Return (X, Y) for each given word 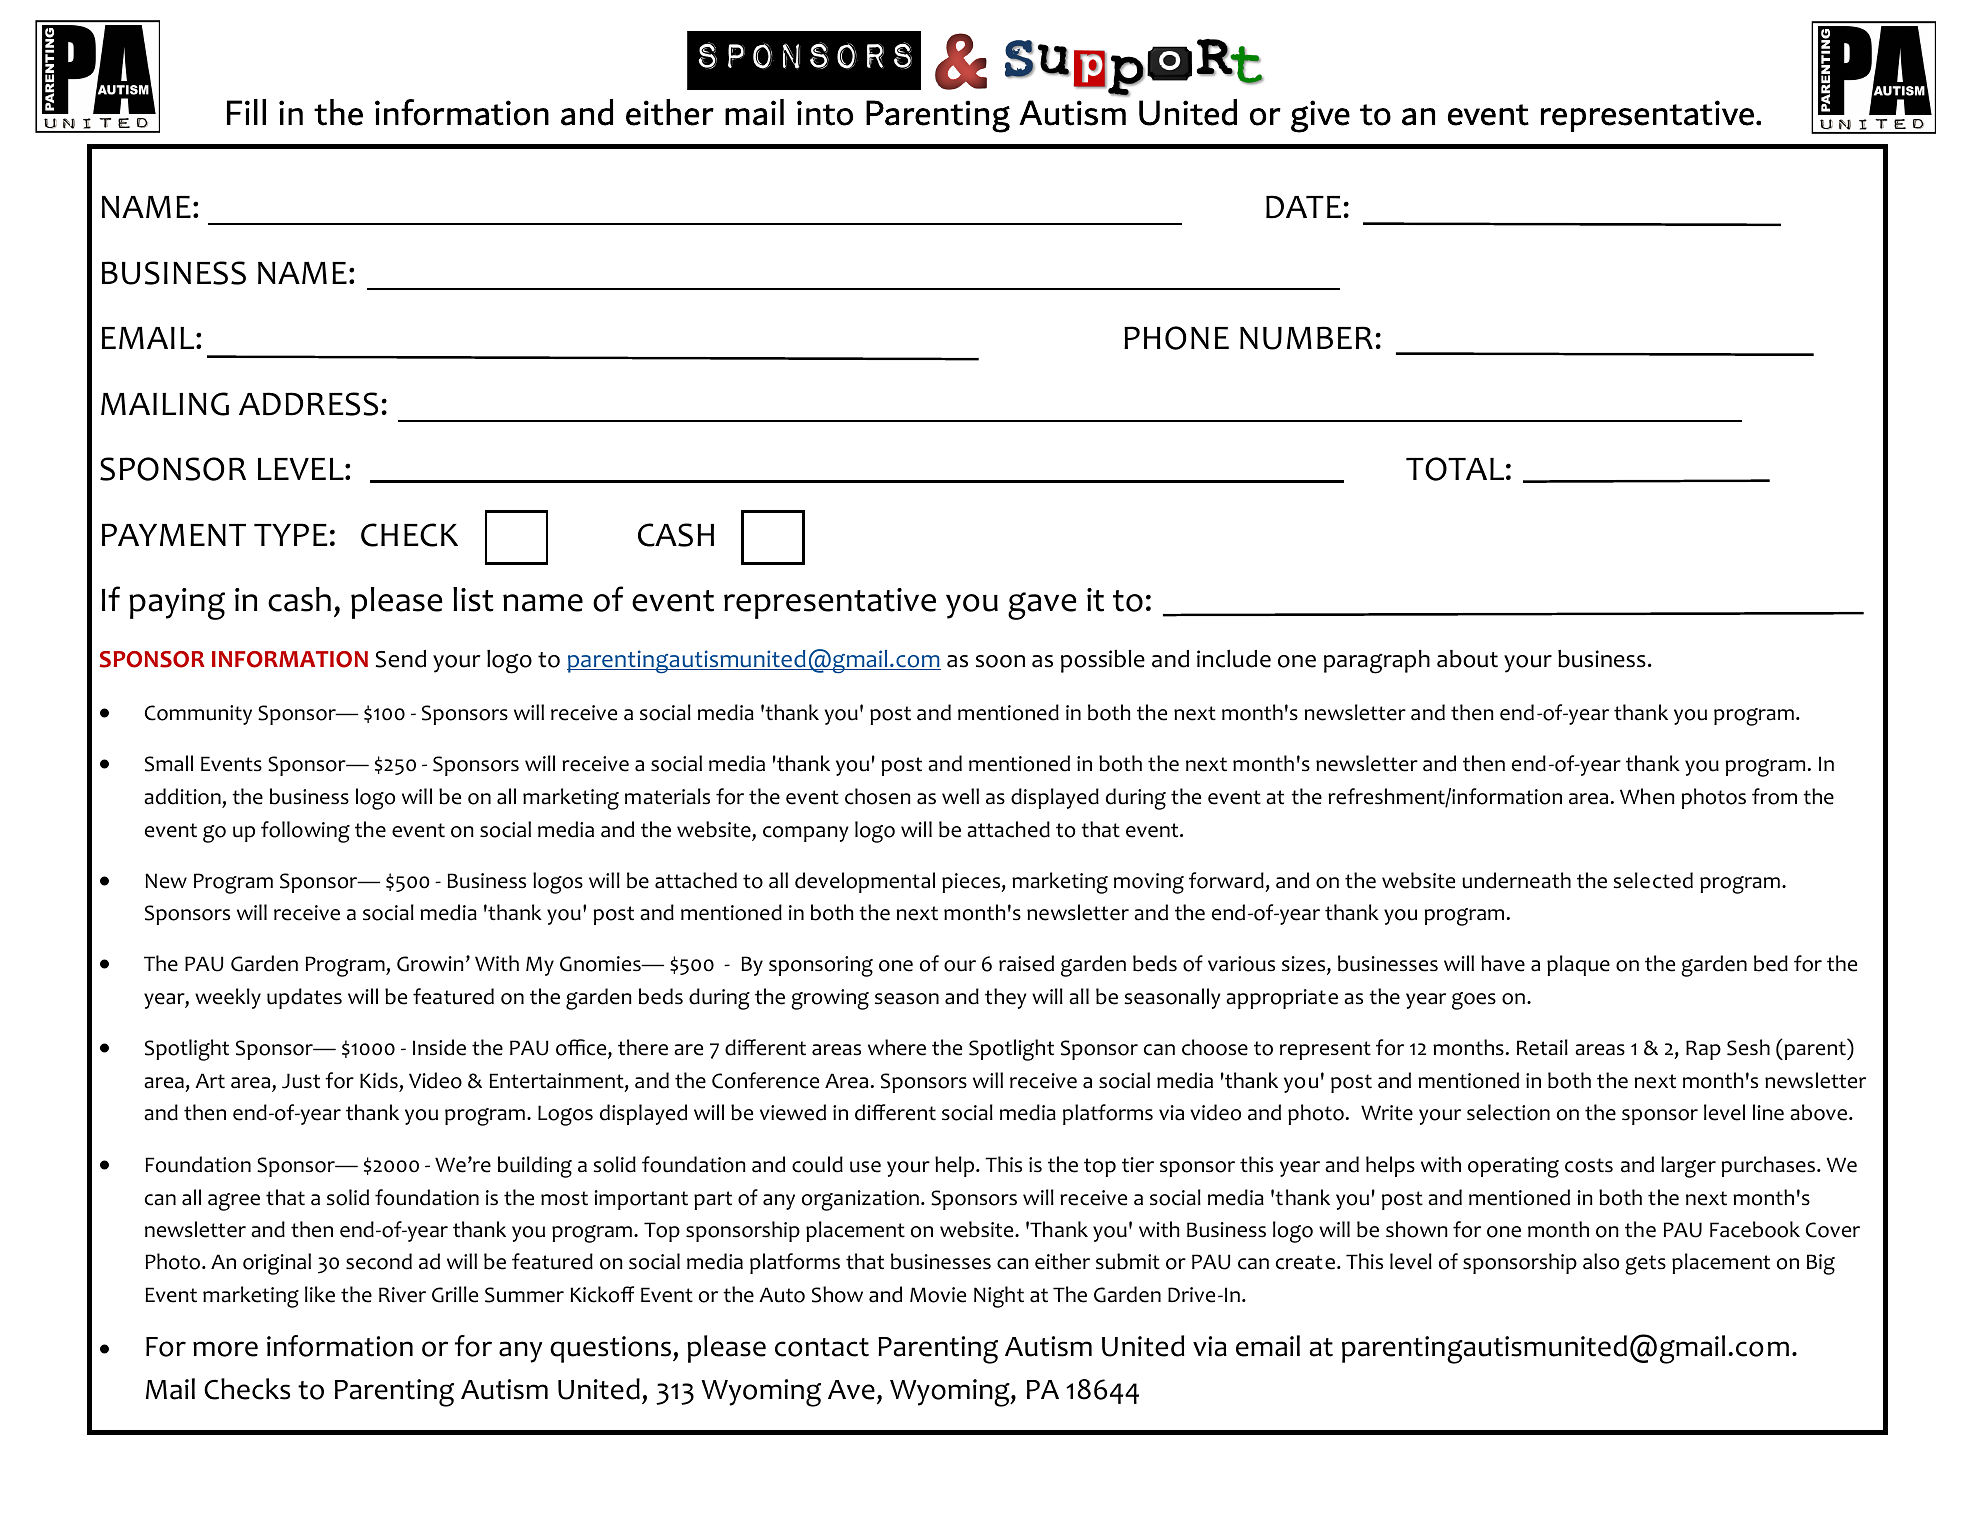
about (1467, 659)
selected (1653, 880)
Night (999, 1297)
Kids (379, 1080)
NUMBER (1306, 338)
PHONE (1176, 338)
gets (1645, 1265)
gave (1042, 606)
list (473, 599)
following (305, 832)
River (402, 1295)
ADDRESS (308, 404)
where (897, 1047)
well (960, 796)
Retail (1542, 1047)
